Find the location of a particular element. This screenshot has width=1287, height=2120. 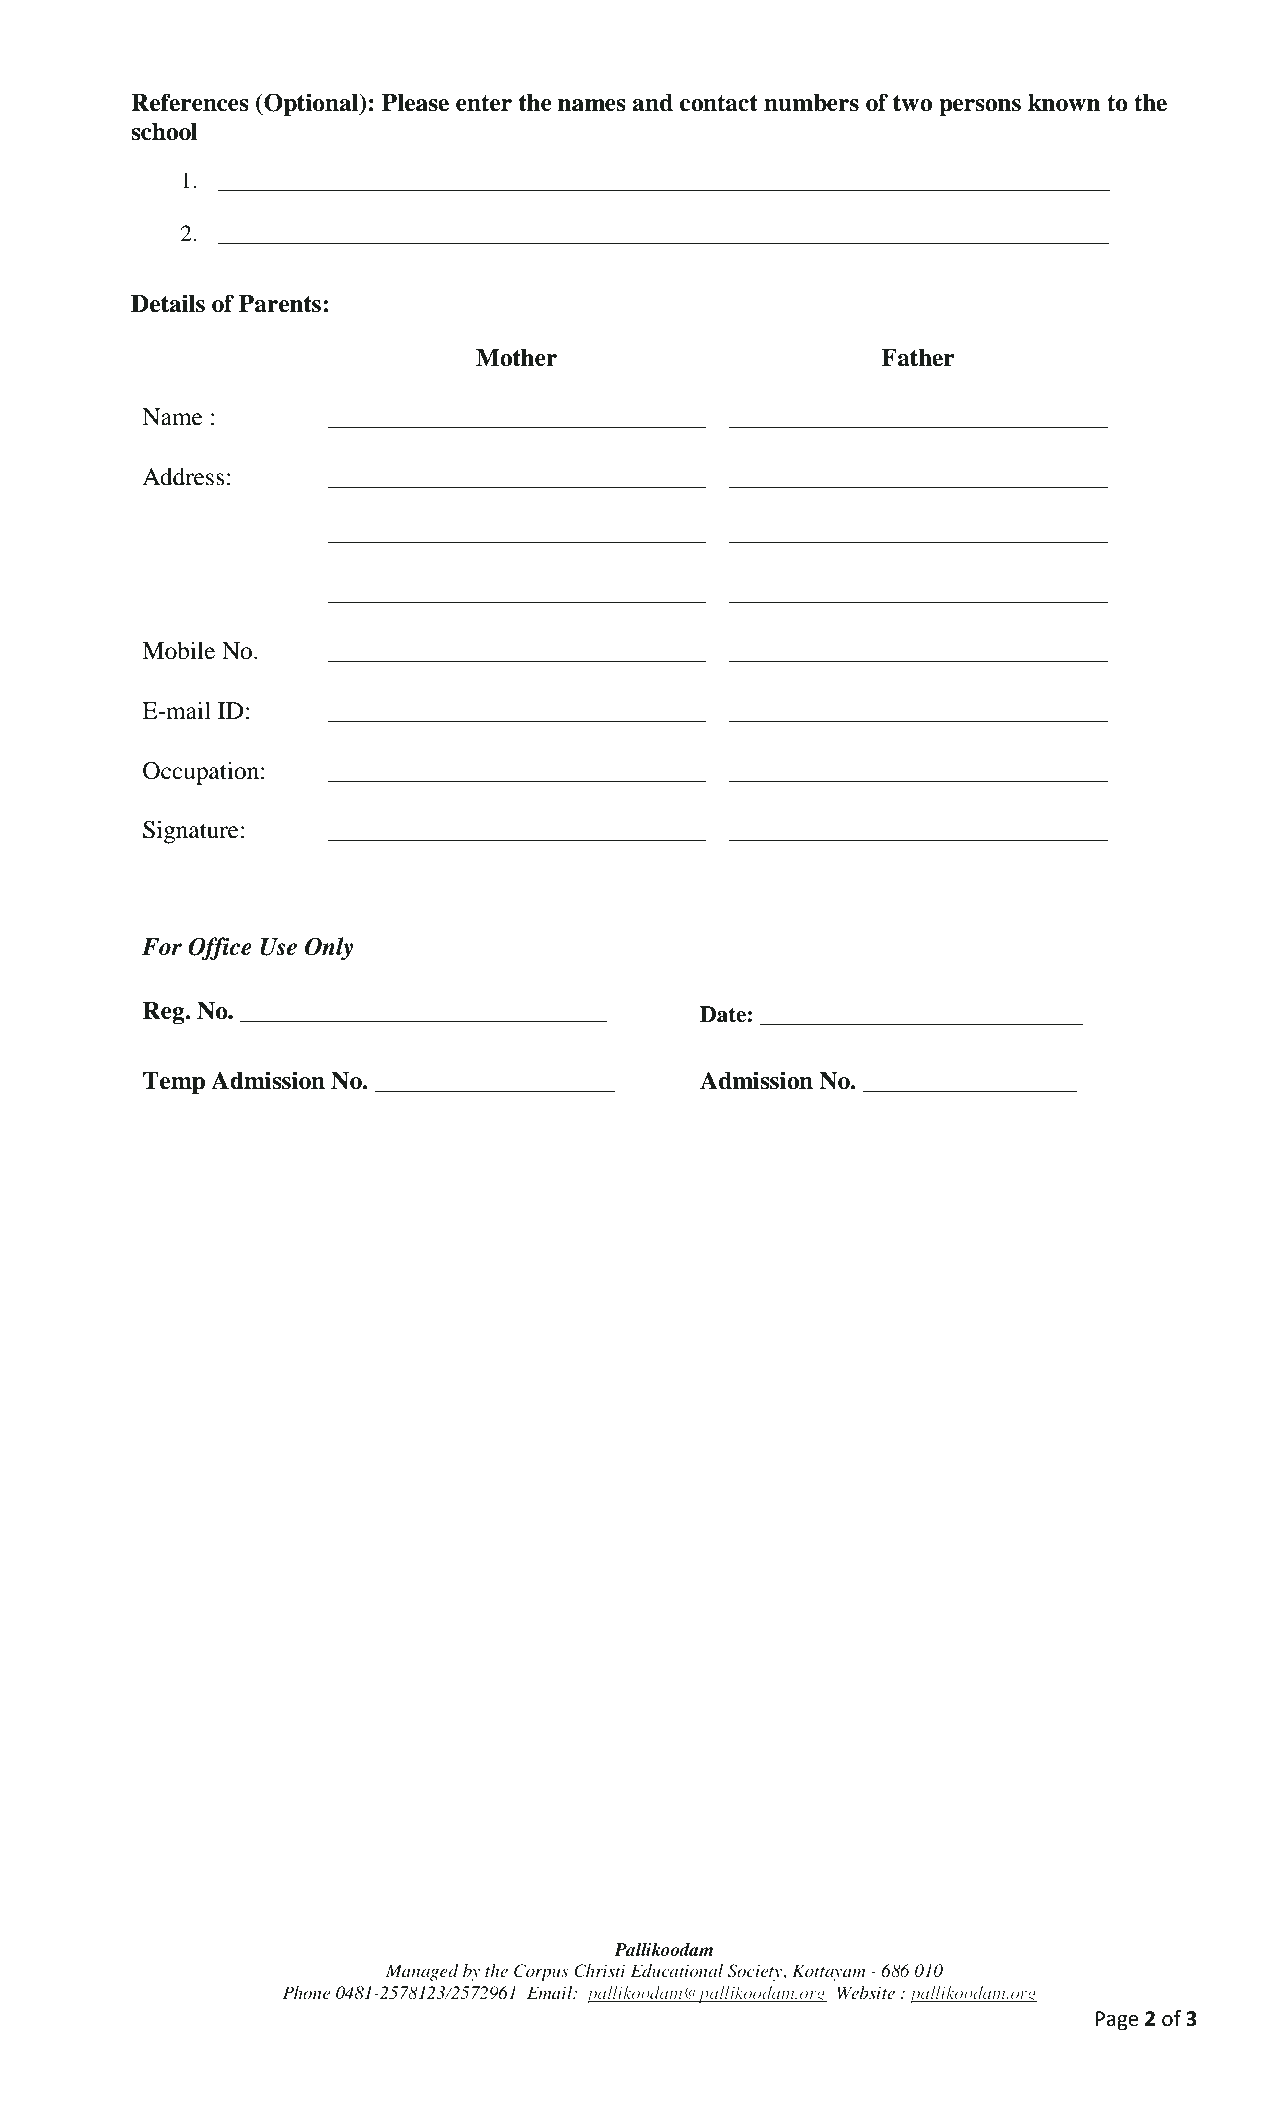

Address is located at coordinates (183, 477).
